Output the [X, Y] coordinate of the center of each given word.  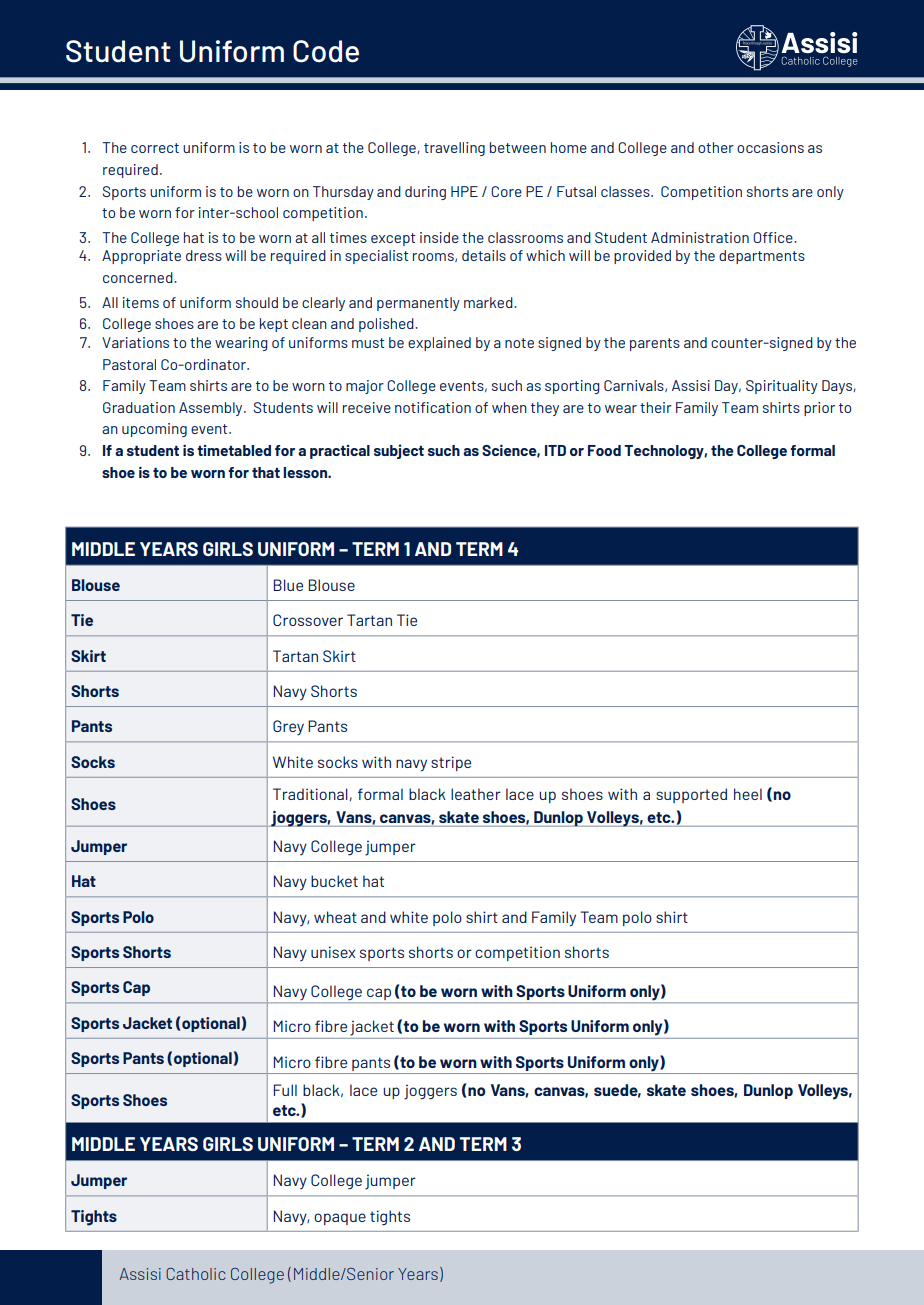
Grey [288, 728]
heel [748, 794]
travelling [454, 149]
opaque [340, 1219]
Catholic [196, 1274]
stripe [451, 763]
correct [155, 148]
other [716, 147]
